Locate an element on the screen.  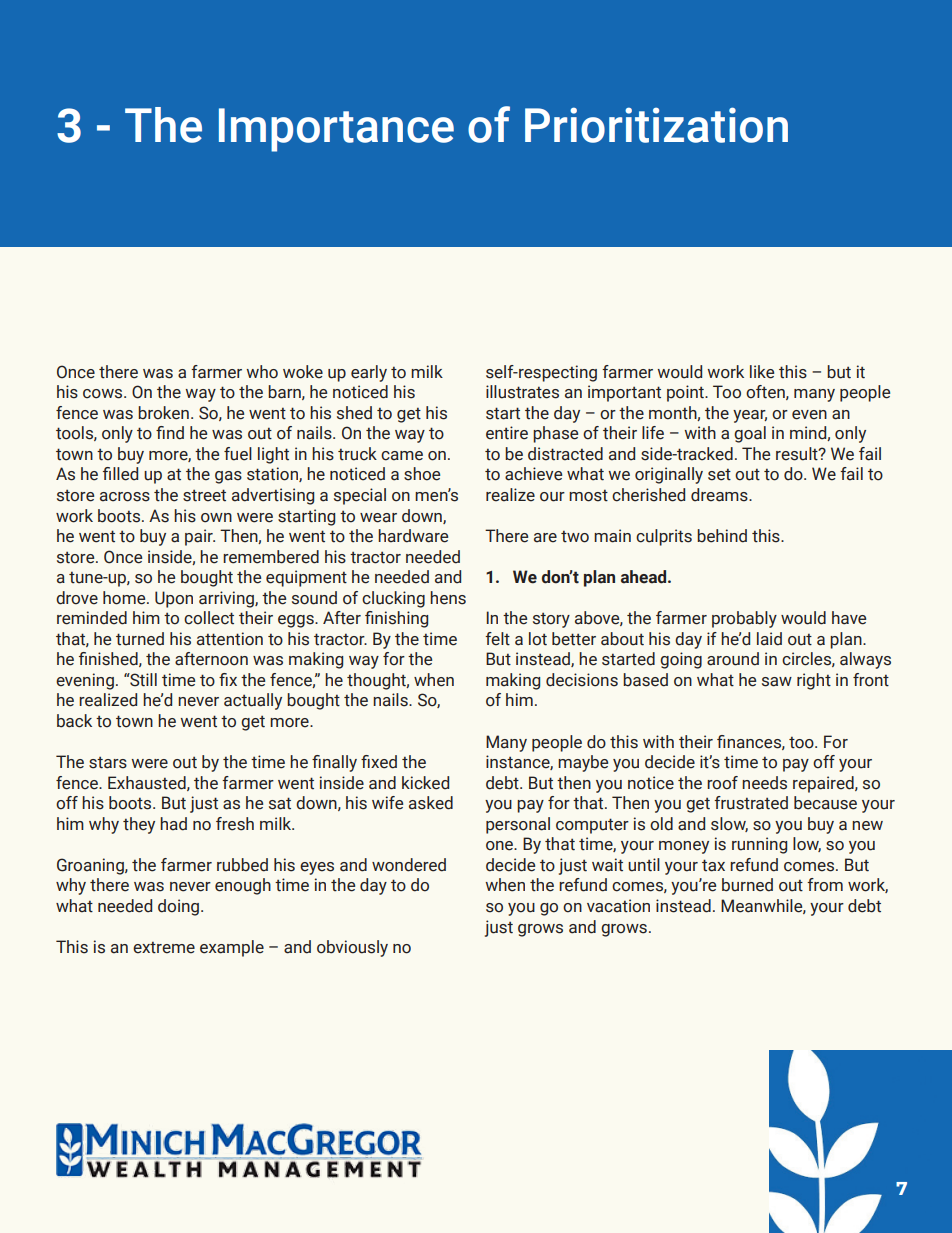
behind is located at coordinates (722, 536).
